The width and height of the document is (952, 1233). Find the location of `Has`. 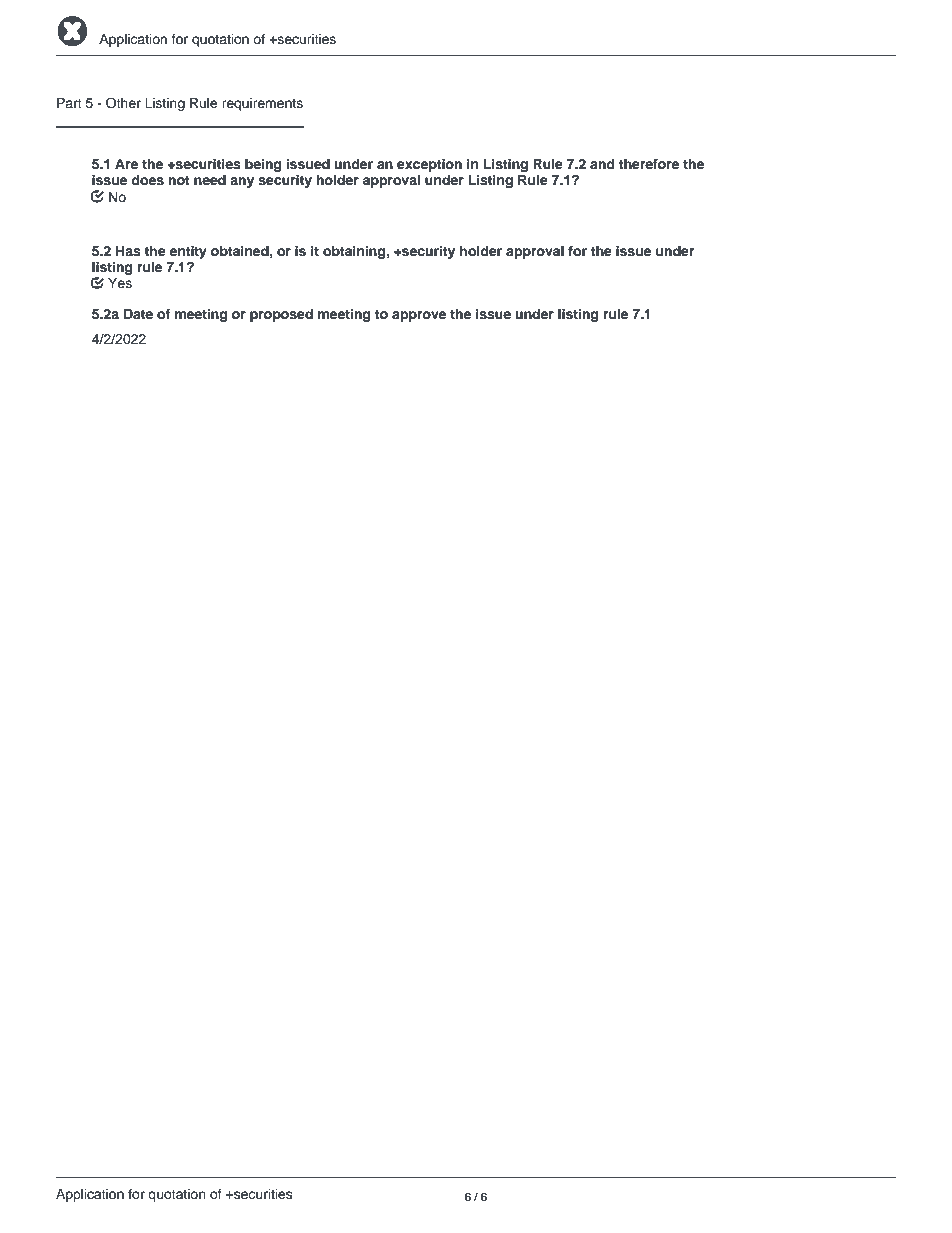

Has is located at coordinates (128, 251).
